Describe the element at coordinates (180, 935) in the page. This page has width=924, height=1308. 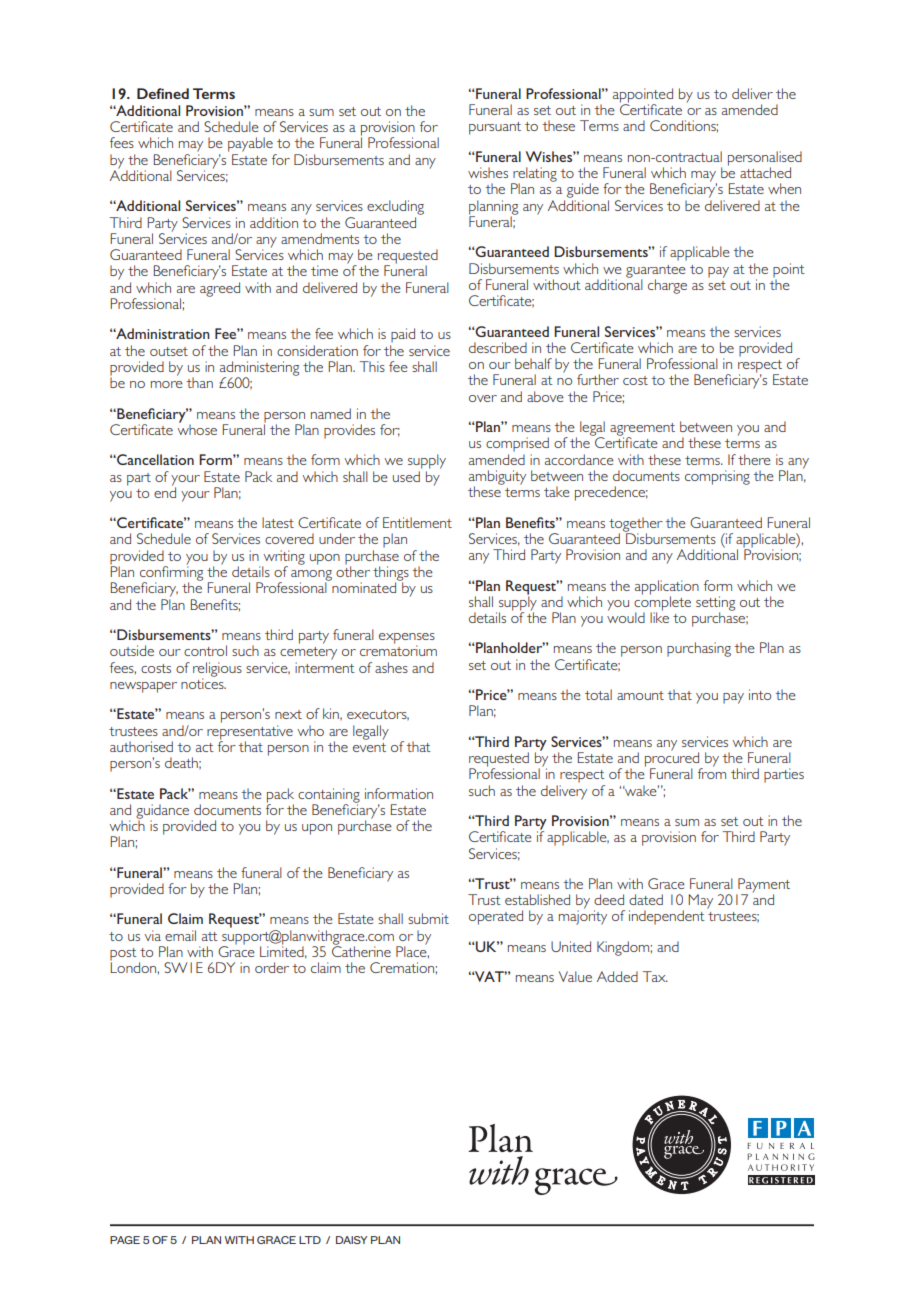
I see `email` at that location.
